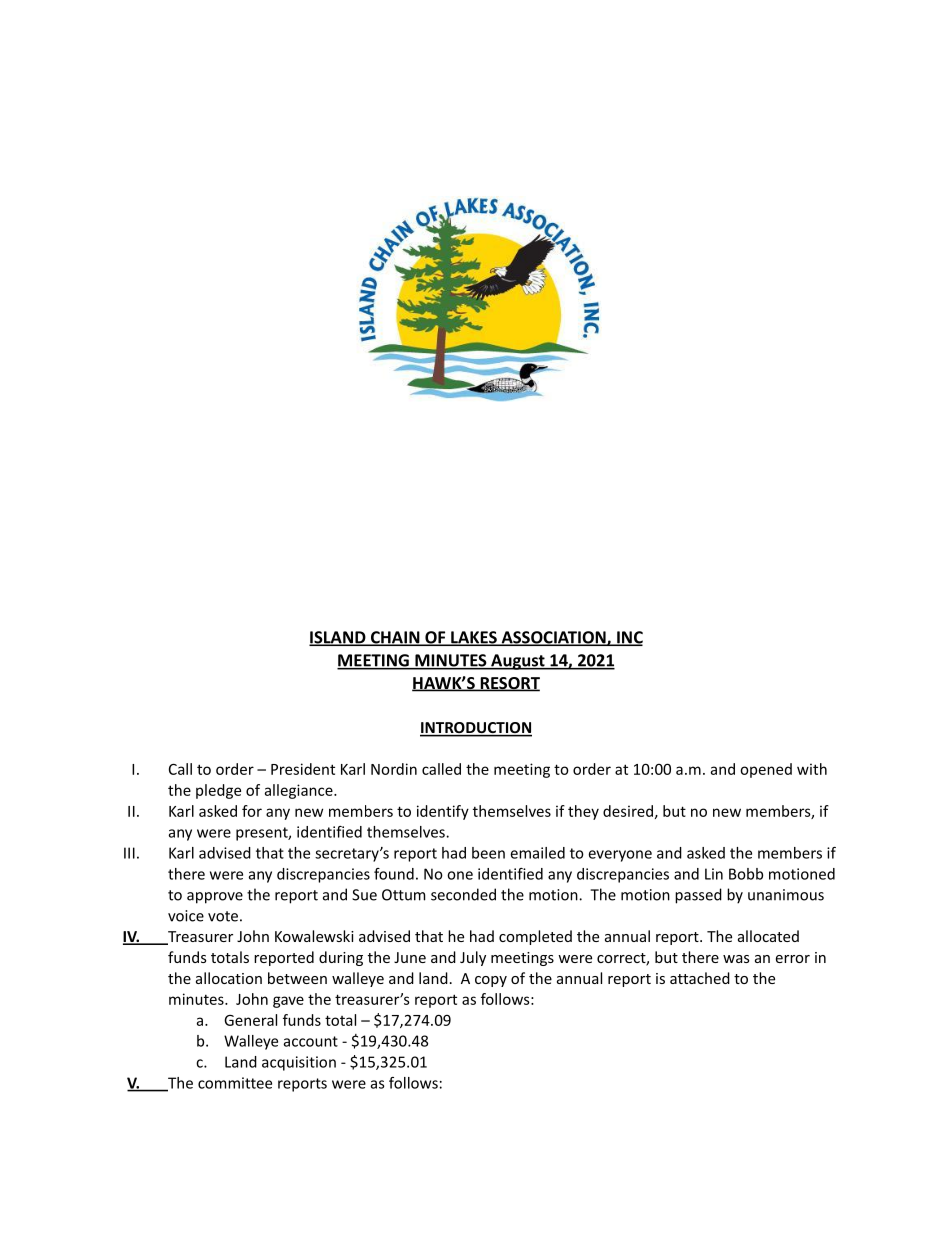 This screenshot has width=952, height=1233. Describe the element at coordinates (299, 1063) in the screenshot. I see `acquisition` at that location.
